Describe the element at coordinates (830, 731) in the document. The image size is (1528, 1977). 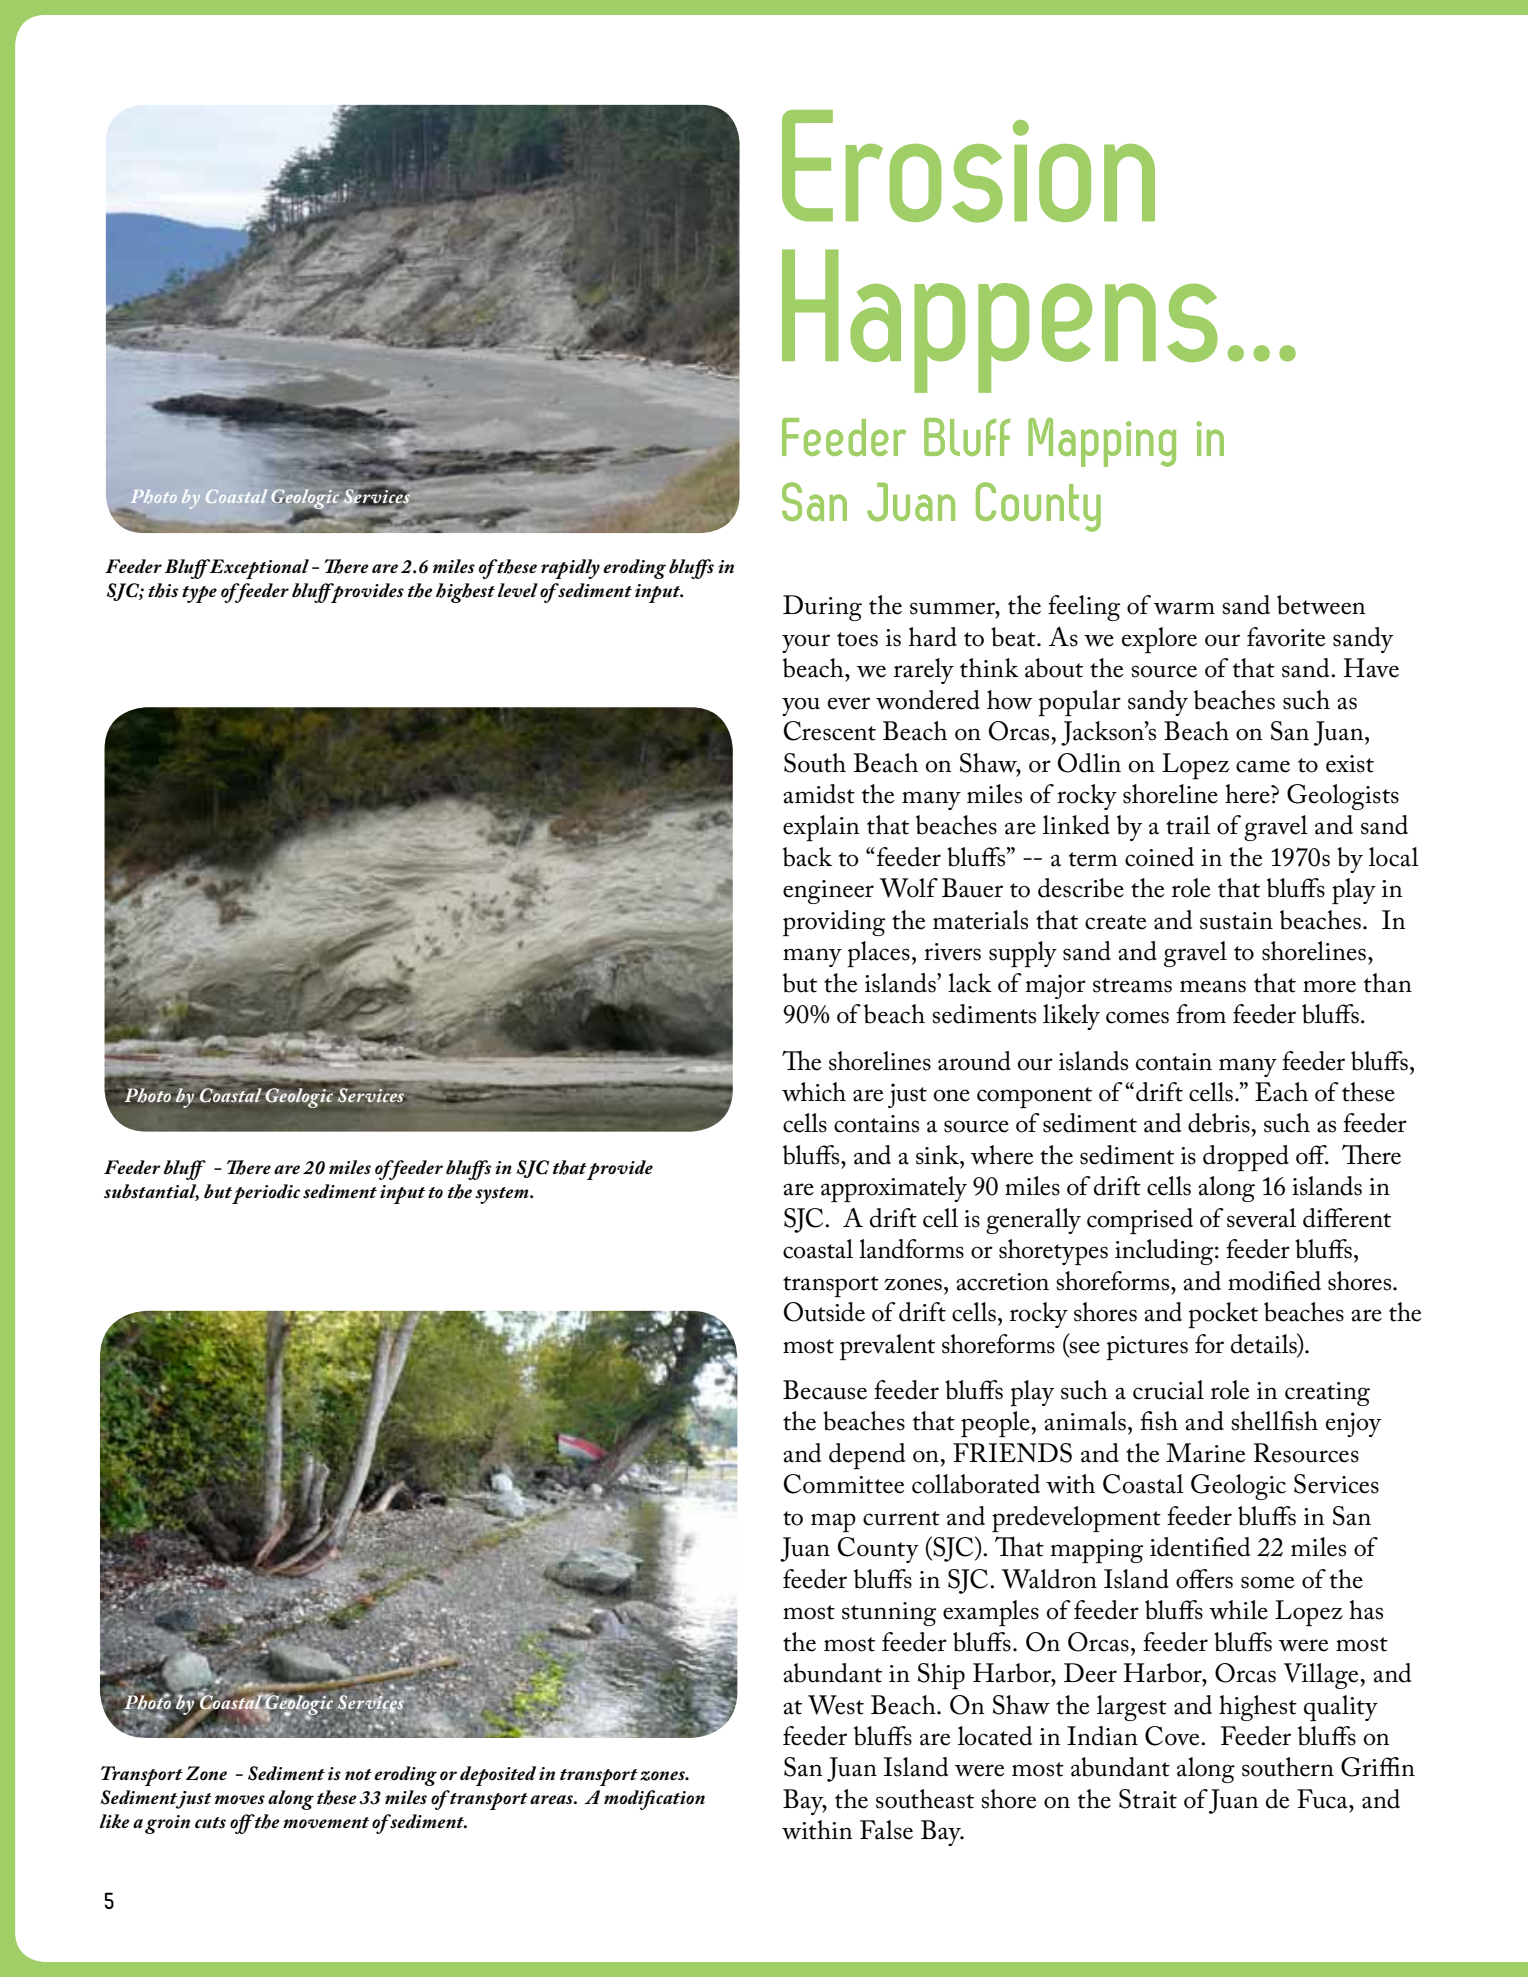
I see `Crescent` at that location.
